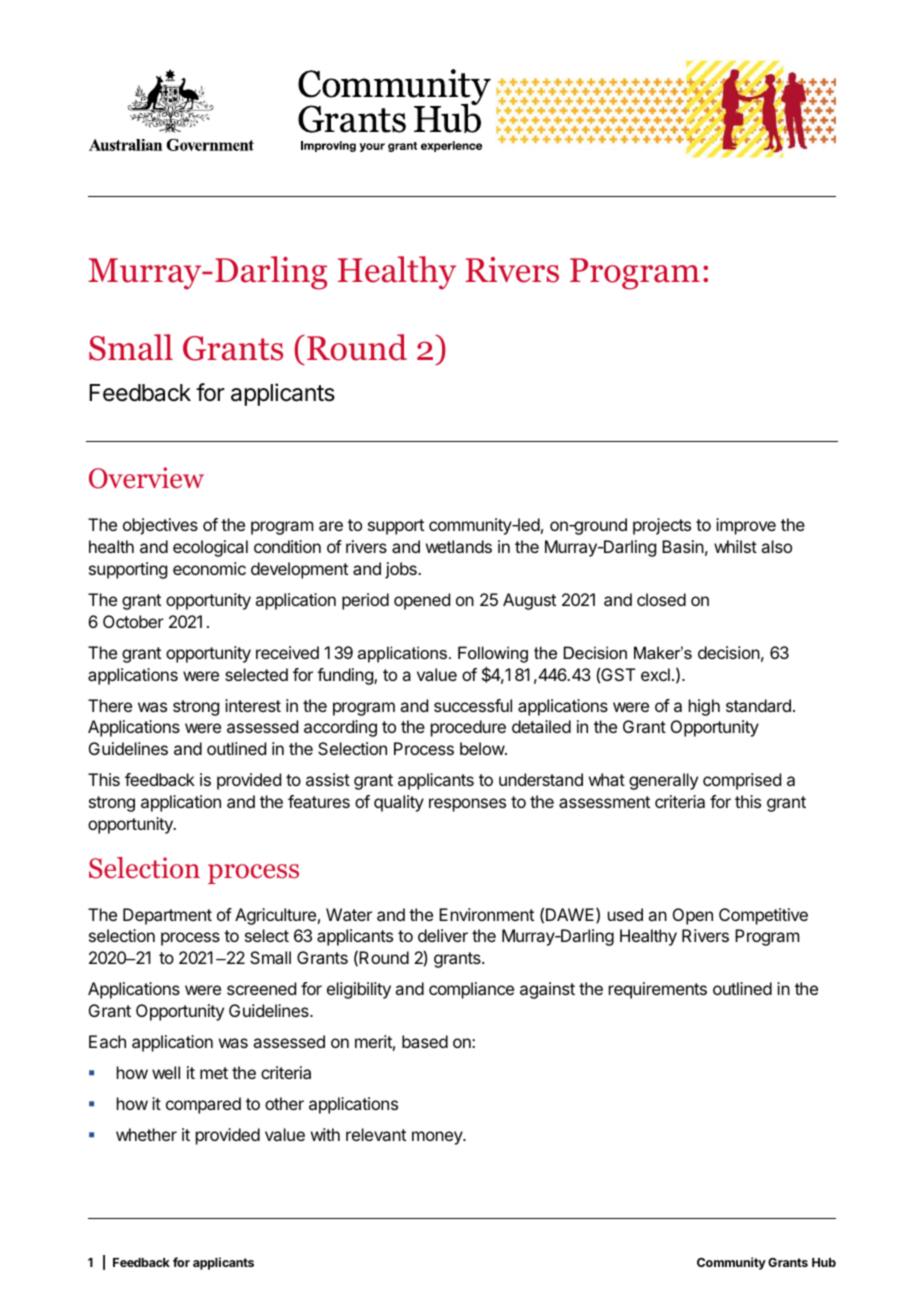 The height and width of the page is (1308, 924). Describe the element at coordinates (746, 526) in the page. I see `improve` at that location.
